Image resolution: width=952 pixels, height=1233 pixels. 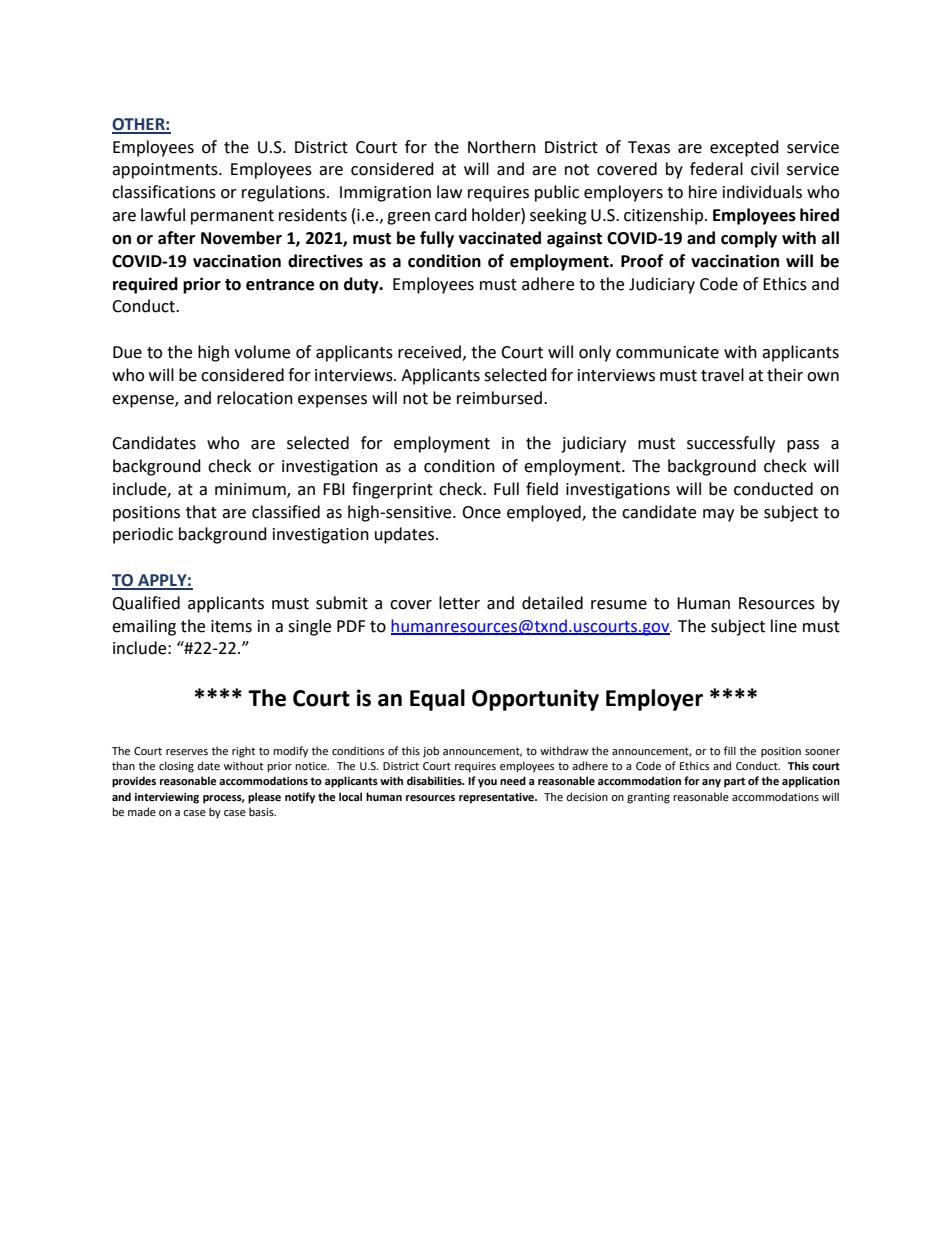 What do you see at coordinates (231, 626) in the page?
I see `items` at bounding box center [231, 626].
